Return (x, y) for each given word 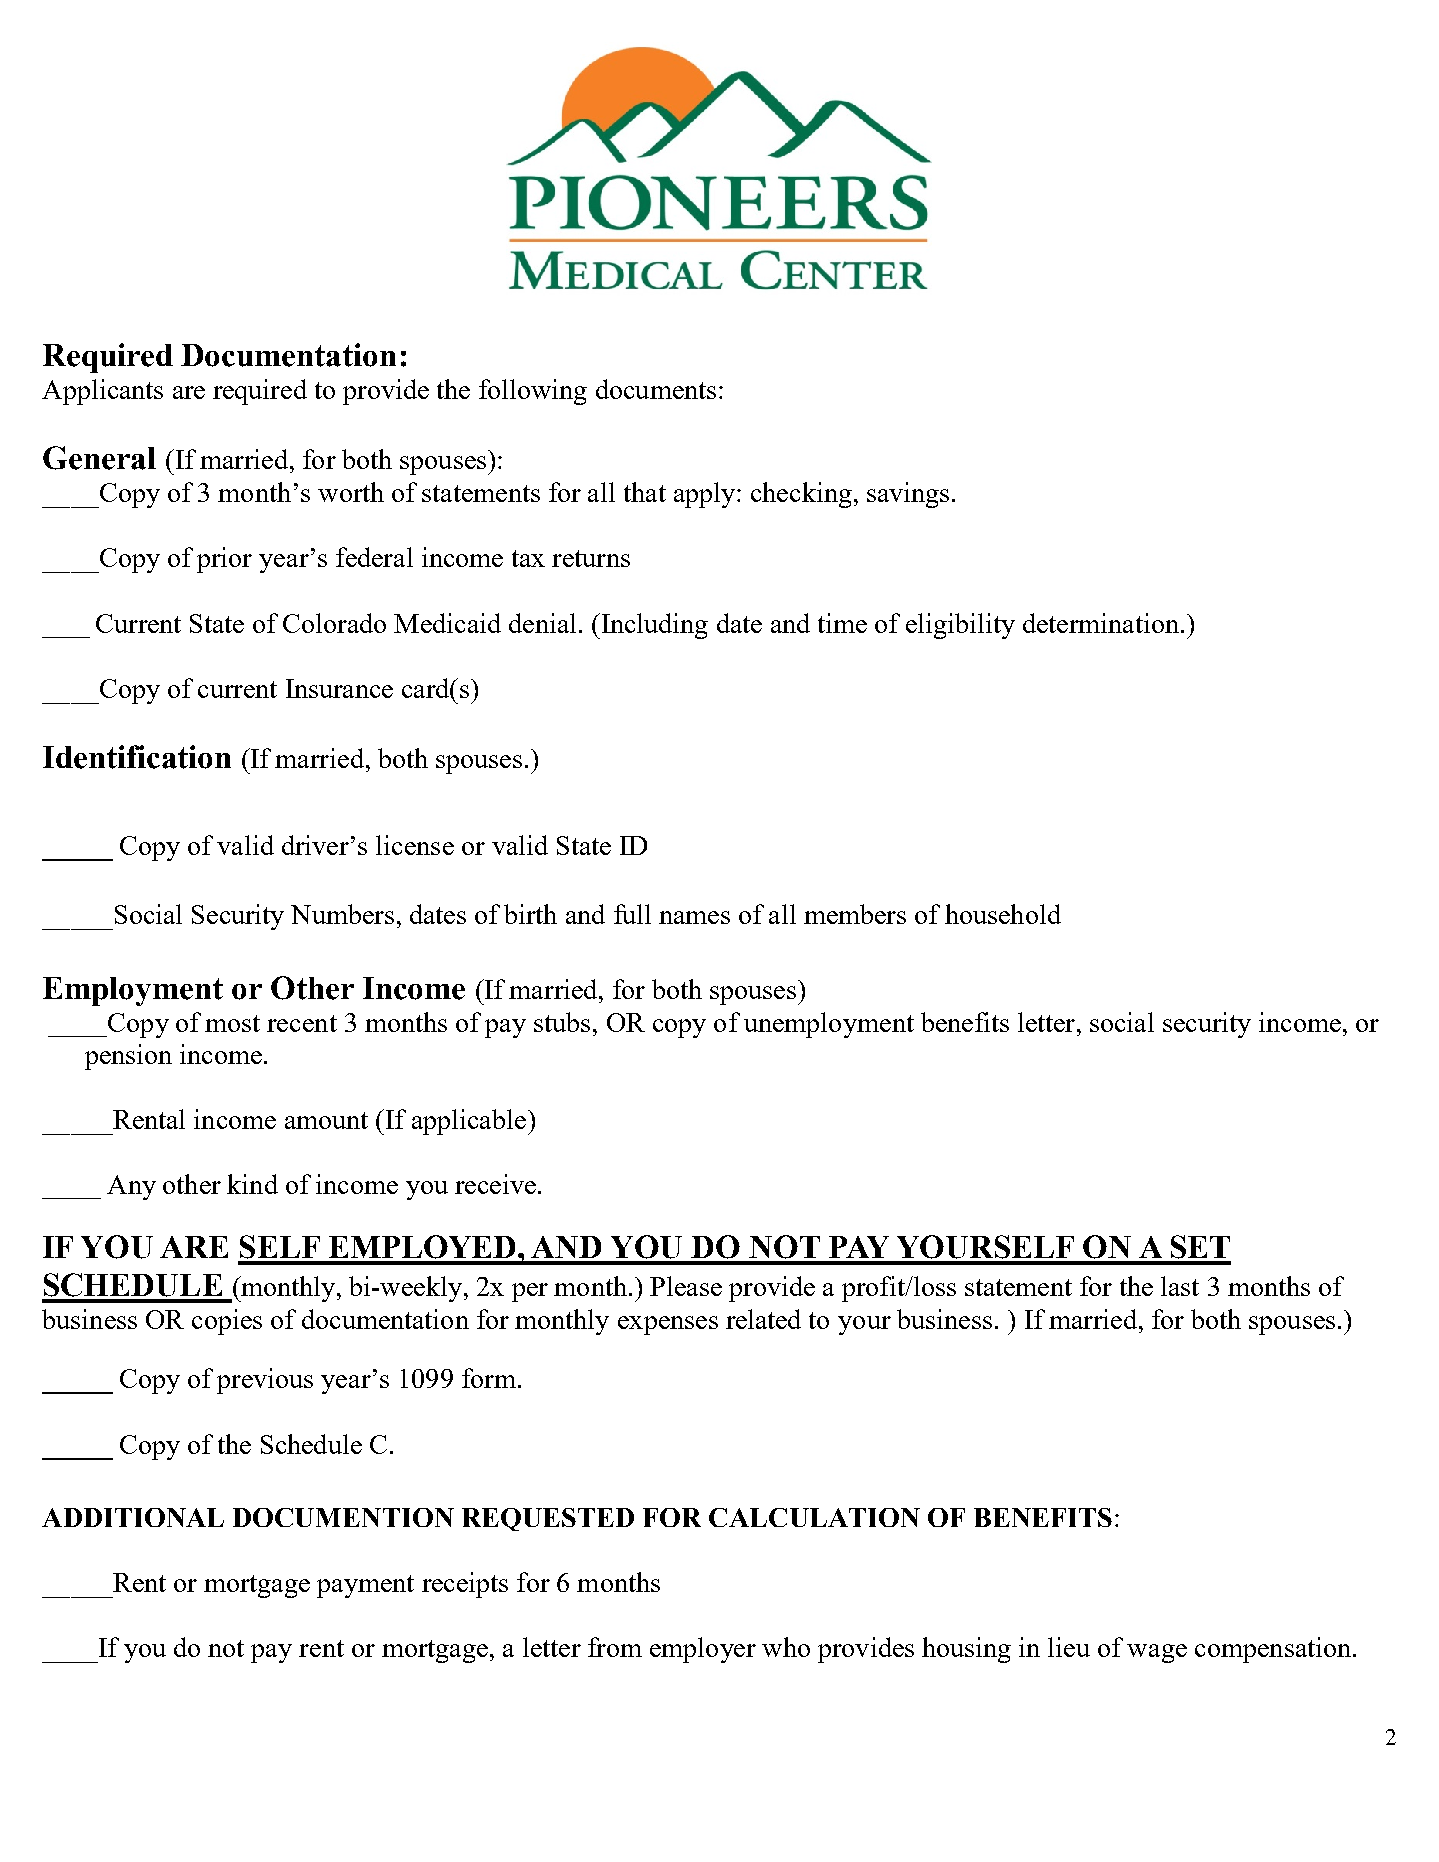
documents (656, 389)
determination (1101, 623)
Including (653, 626)
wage (1157, 1653)
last (1180, 1286)
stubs (562, 1022)
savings (908, 495)
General (99, 458)
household (1003, 914)
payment (365, 1586)
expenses (668, 1325)
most (232, 1023)
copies (227, 1322)
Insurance (339, 688)
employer (703, 1650)
